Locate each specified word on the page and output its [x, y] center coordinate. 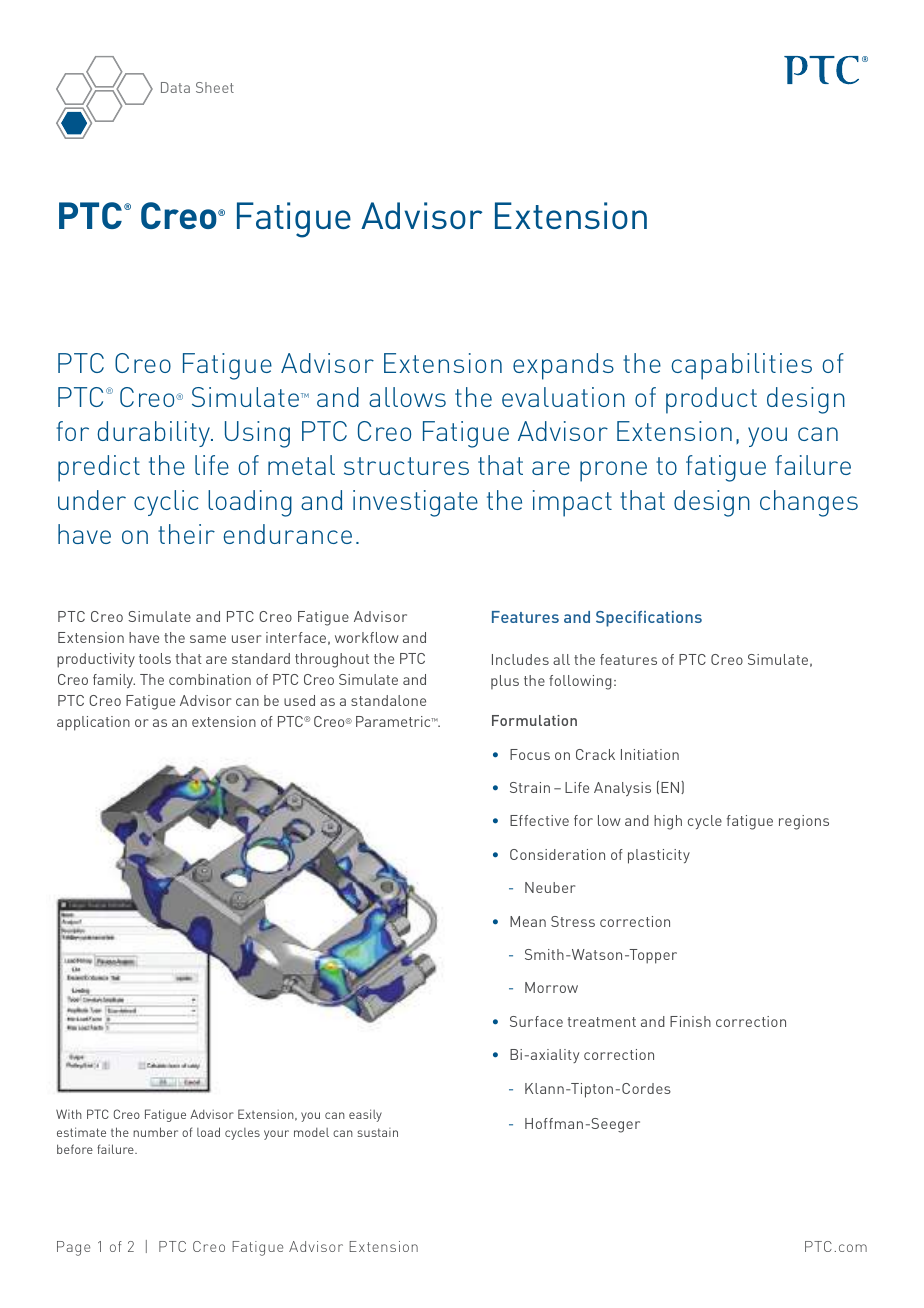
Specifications [649, 619]
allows [407, 397]
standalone [388, 700]
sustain [377, 1132]
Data [175, 87]
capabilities [741, 366]
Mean [528, 921]
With [69, 1114]
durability [154, 434]
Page [73, 1248]
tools [155, 658]
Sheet [215, 87]
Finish [690, 1021]
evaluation [563, 397]
